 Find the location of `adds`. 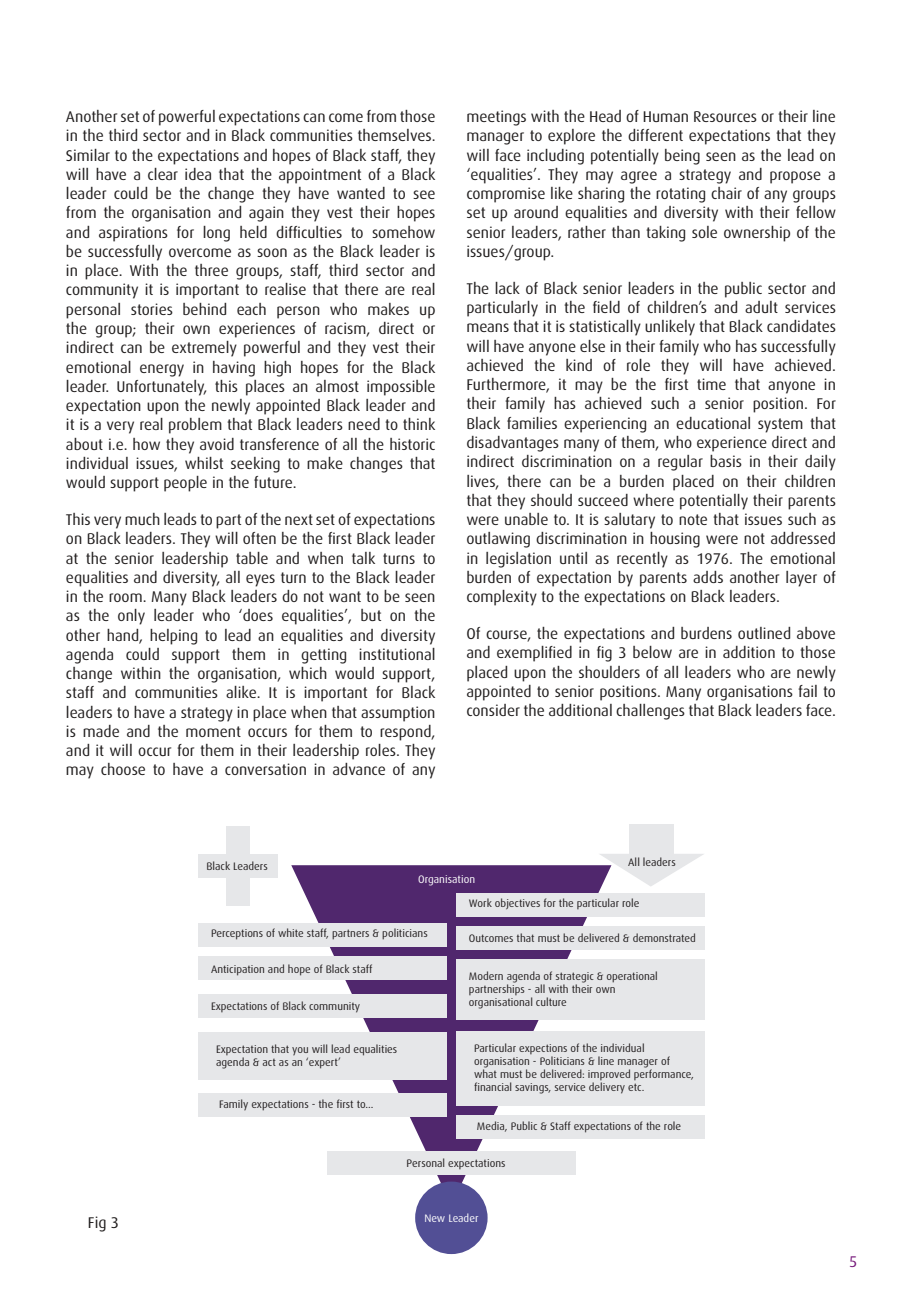

adds is located at coordinates (708, 577).
